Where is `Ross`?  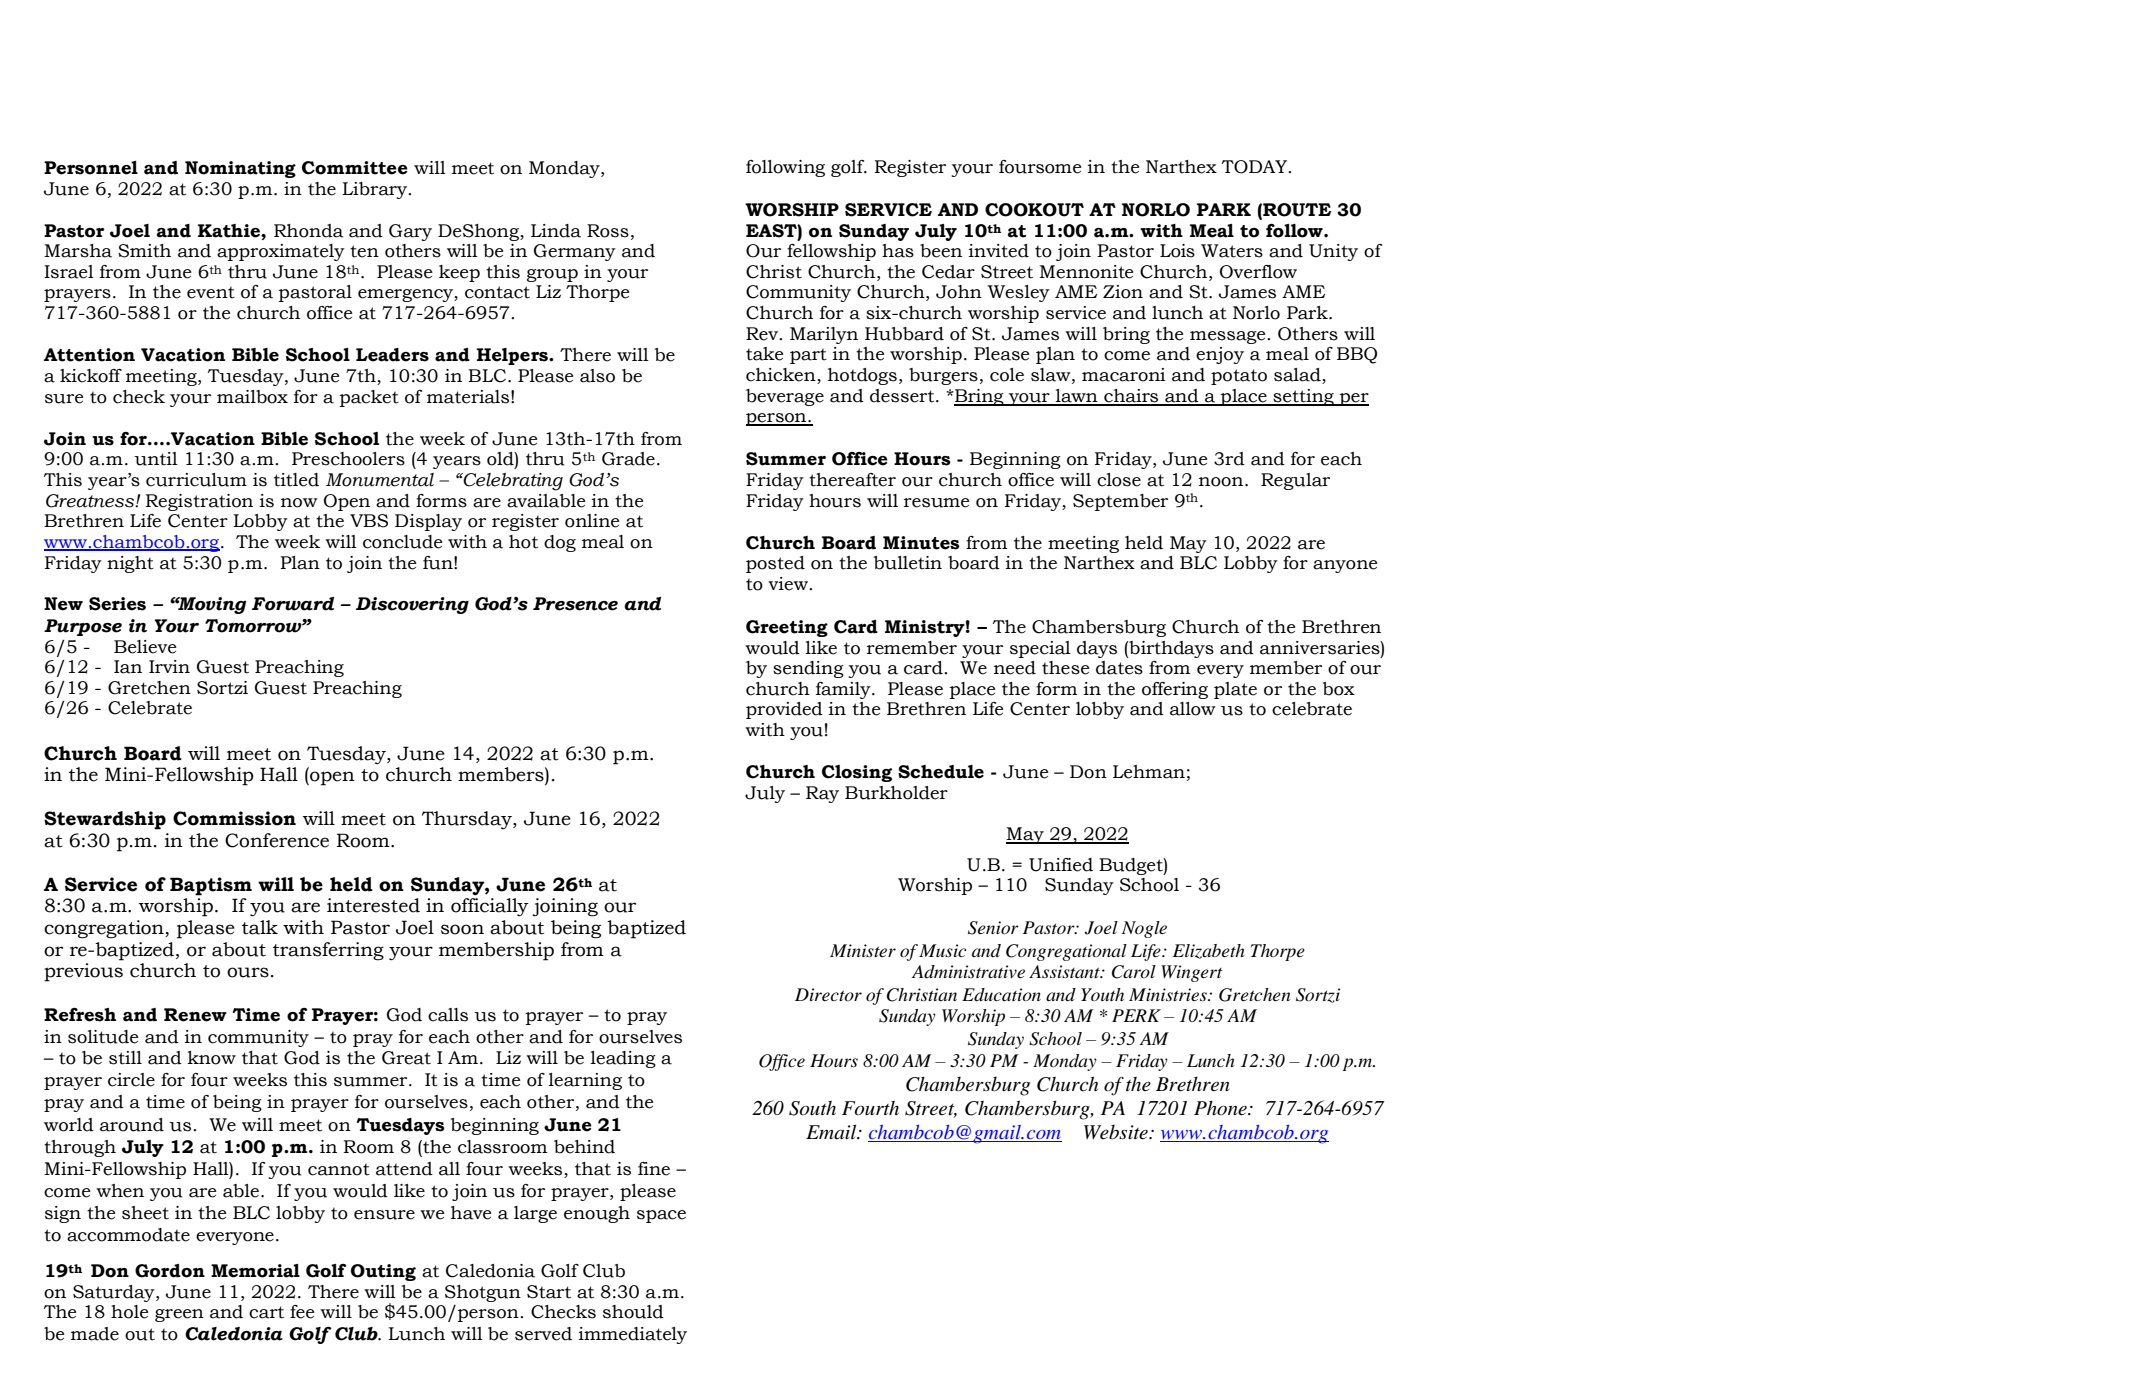 Ross is located at coordinates (608, 231).
